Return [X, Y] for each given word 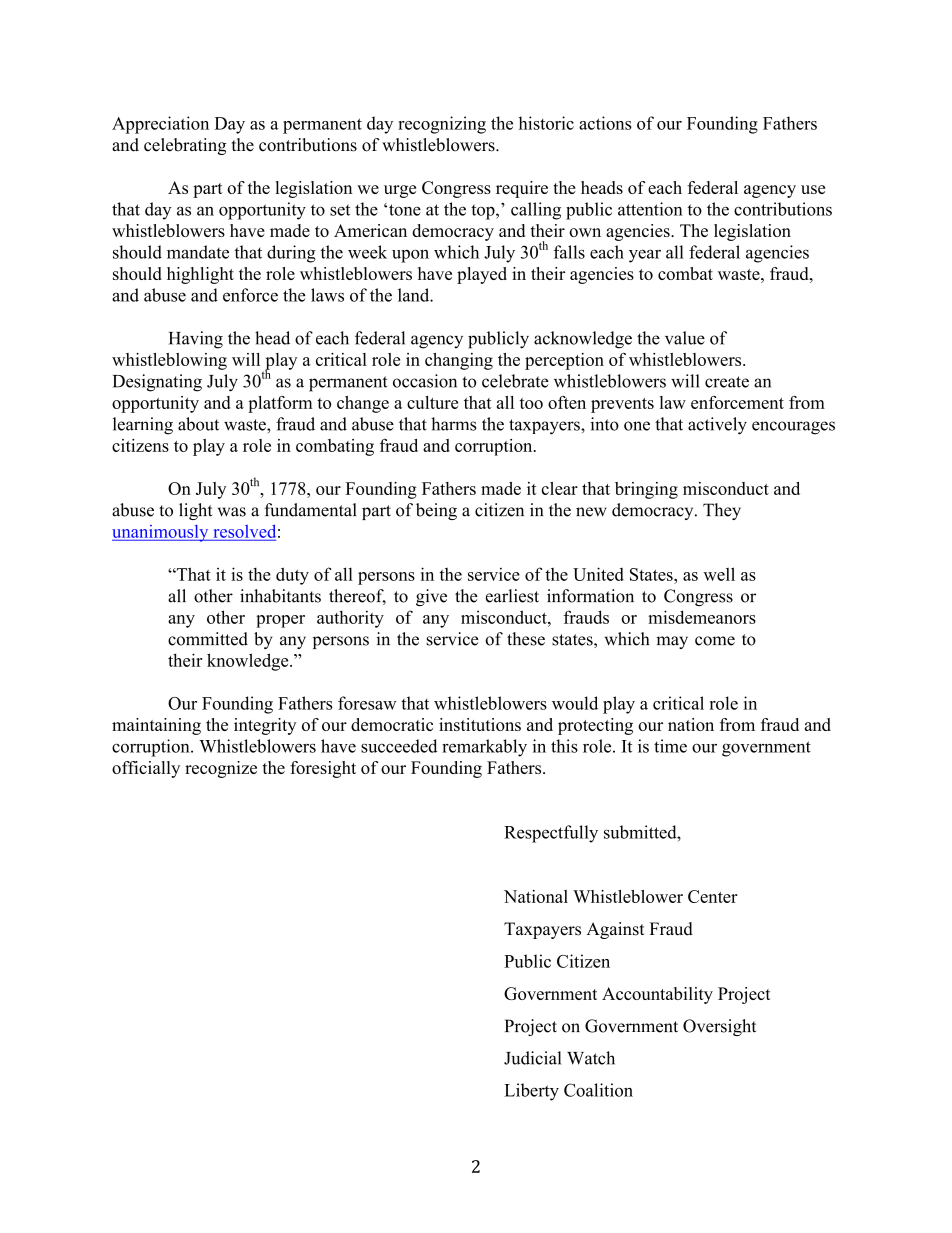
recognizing [442, 125]
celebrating [185, 146]
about [198, 424]
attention [650, 209]
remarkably [484, 748]
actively [717, 426]
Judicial [532, 1058]
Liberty [531, 1092]
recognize [221, 769]
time [670, 746]
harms [453, 424]
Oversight [719, 1027]
